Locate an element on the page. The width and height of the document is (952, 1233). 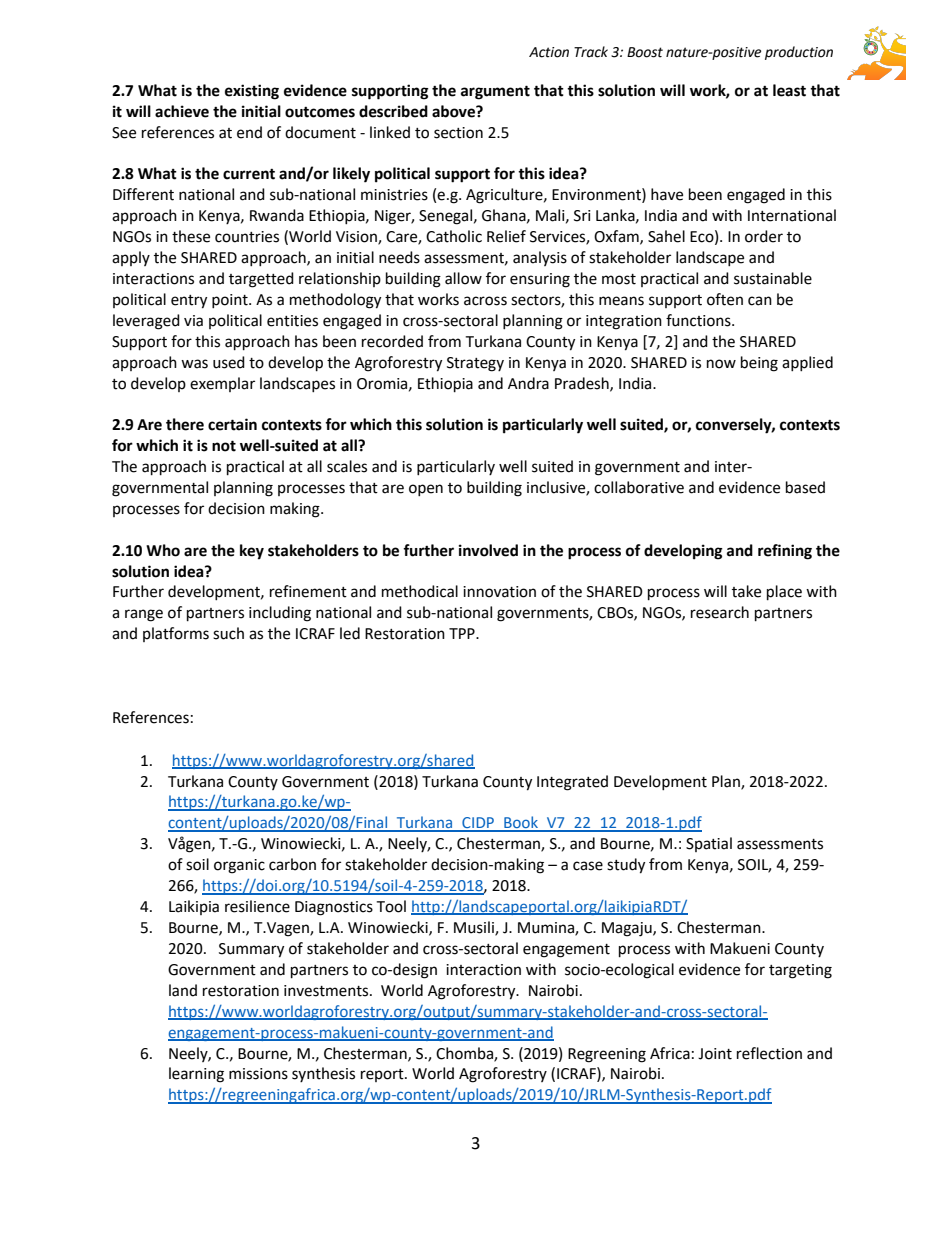
argument is located at coordinates (495, 92).
